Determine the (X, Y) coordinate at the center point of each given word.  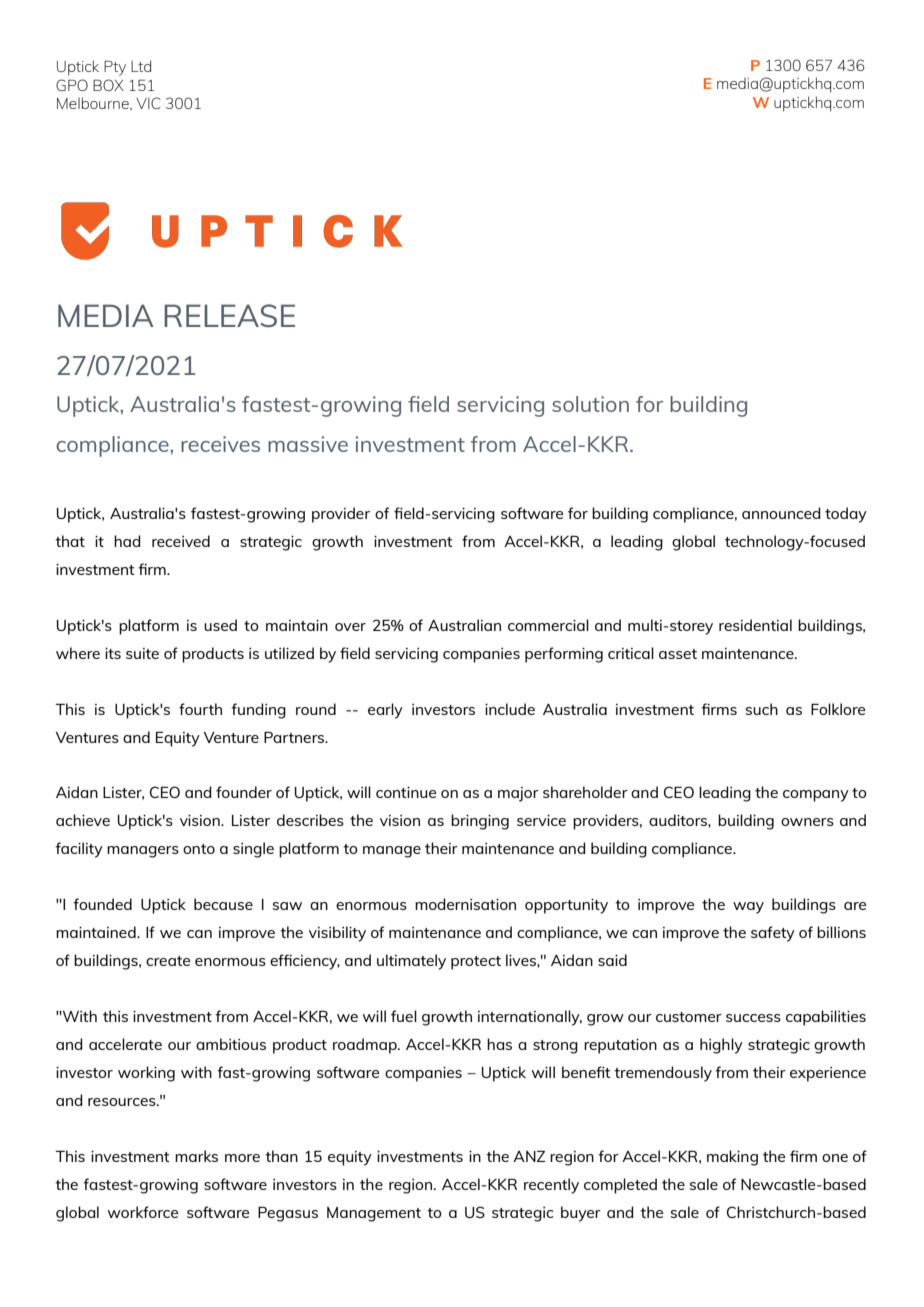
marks (196, 1156)
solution (590, 404)
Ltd (141, 66)
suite (142, 653)
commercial (548, 625)
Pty (115, 68)
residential (755, 625)
